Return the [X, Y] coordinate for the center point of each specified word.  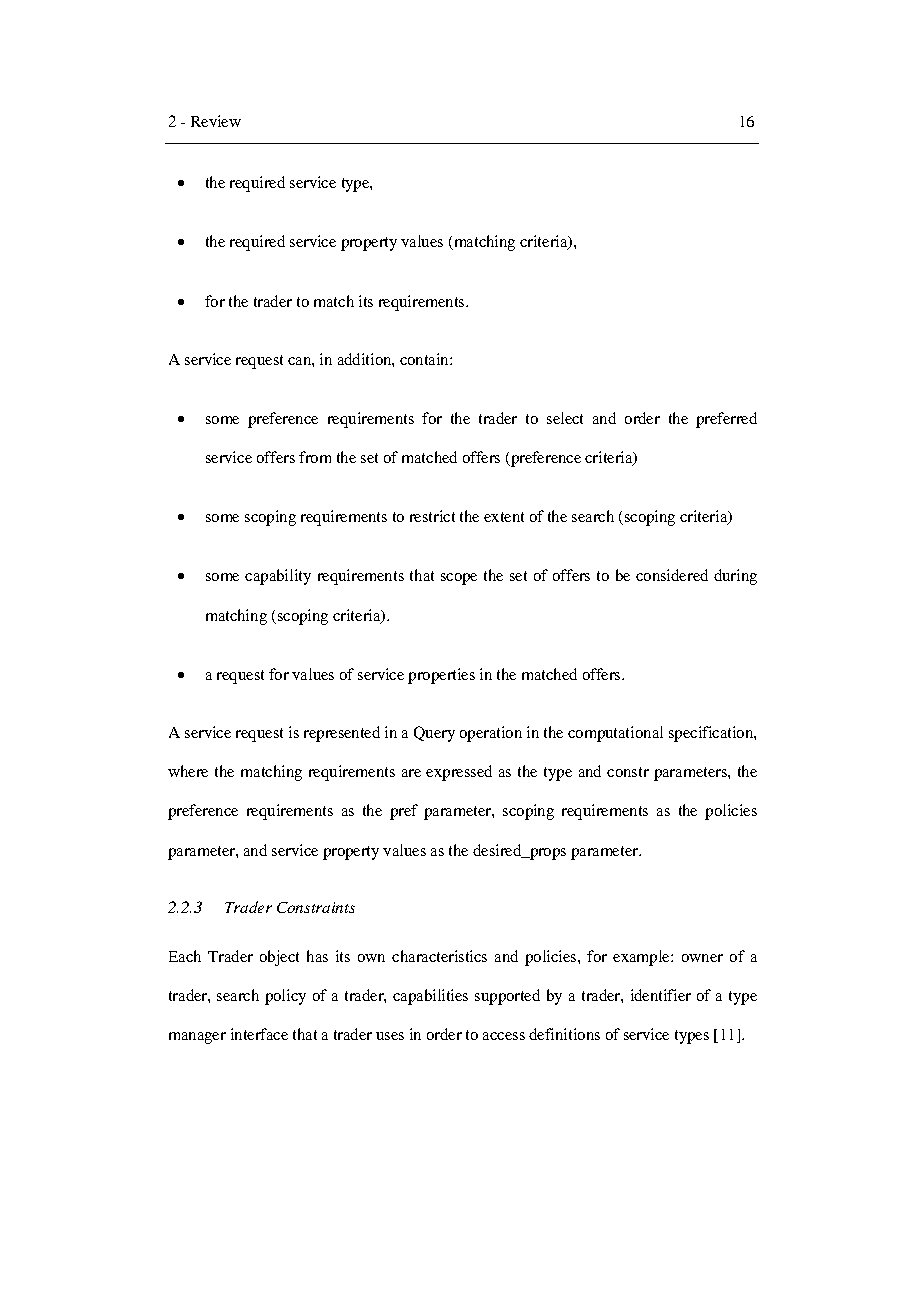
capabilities [430, 997]
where [188, 771]
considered [672, 575]
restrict [432, 516]
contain [425, 359]
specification [712, 734]
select [565, 418]
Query [434, 734]
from [315, 457]
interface [259, 1034]
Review [216, 121]
